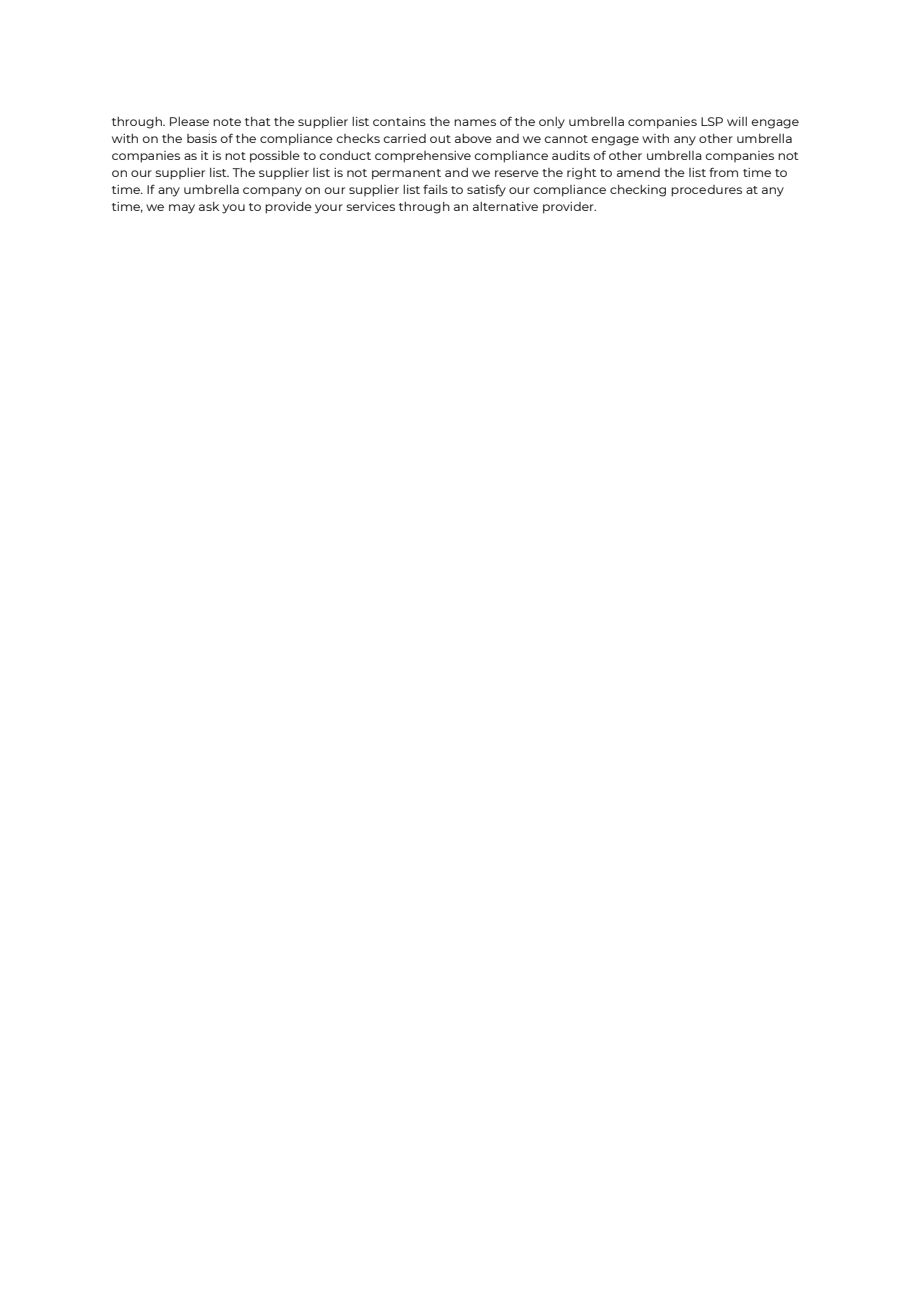  Describe the element at coordinates (475, 122) in the document. I see `names` at that location.
